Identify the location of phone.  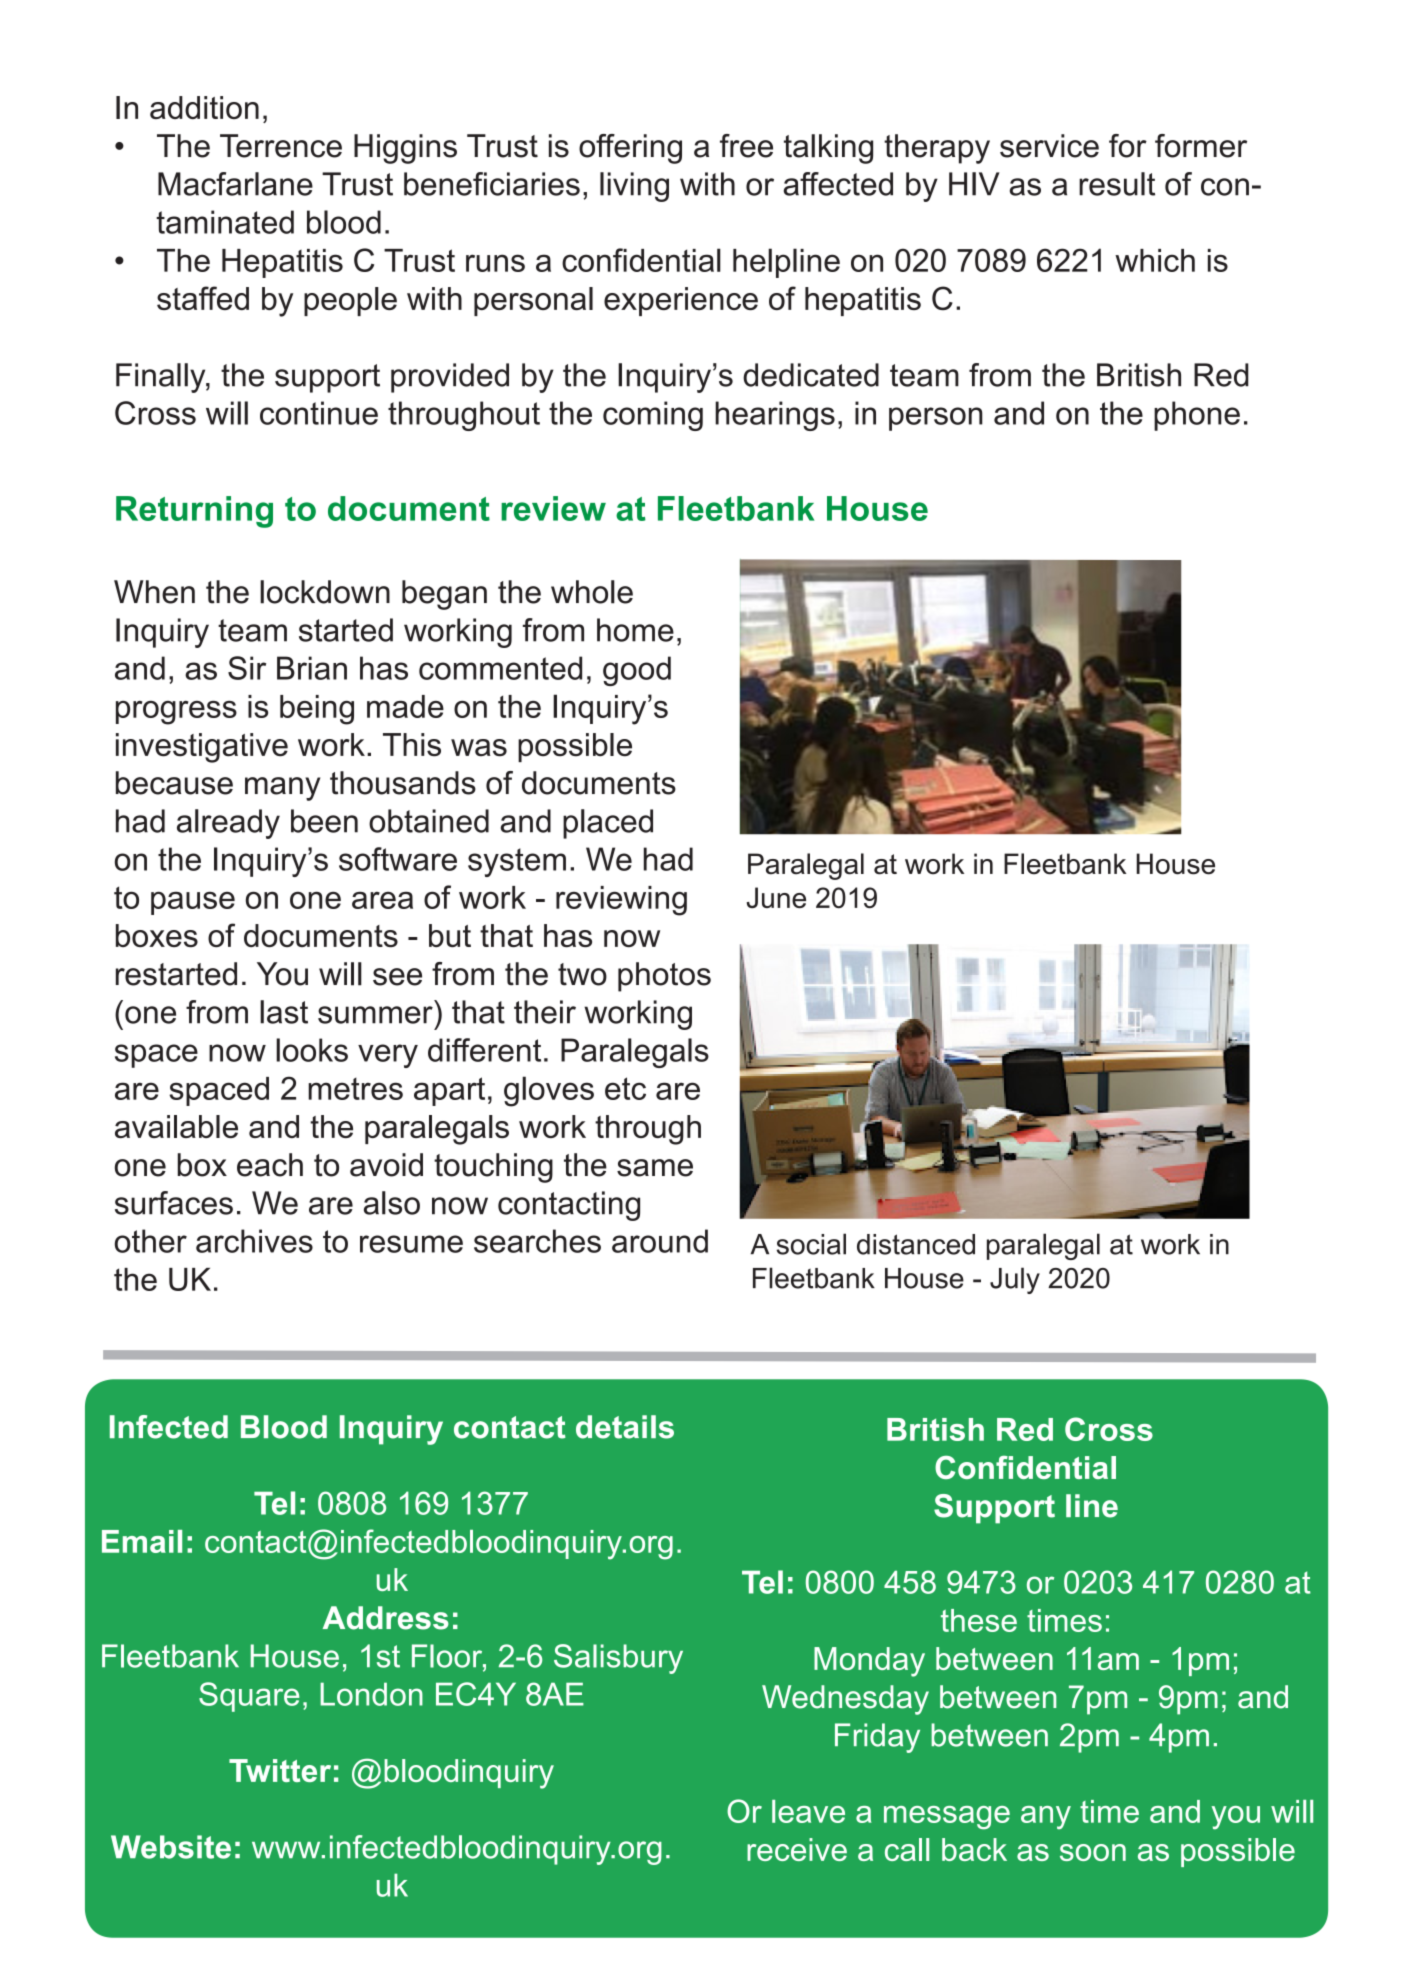
(1197, 416).
